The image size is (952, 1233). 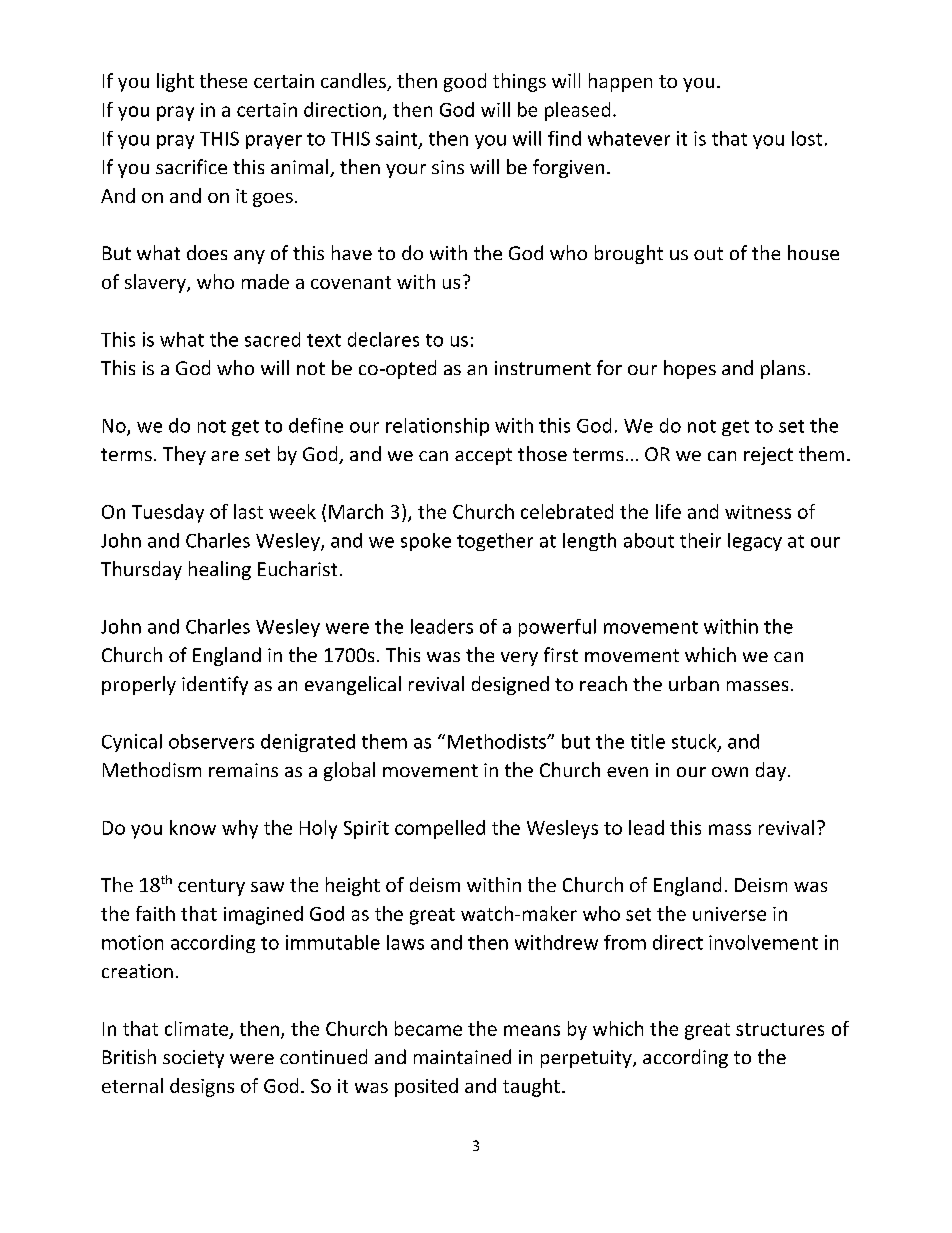 What do you see at coordinates (193, 1059) in the screenshot?
I see `society` at bounding box center [193, 1059].
